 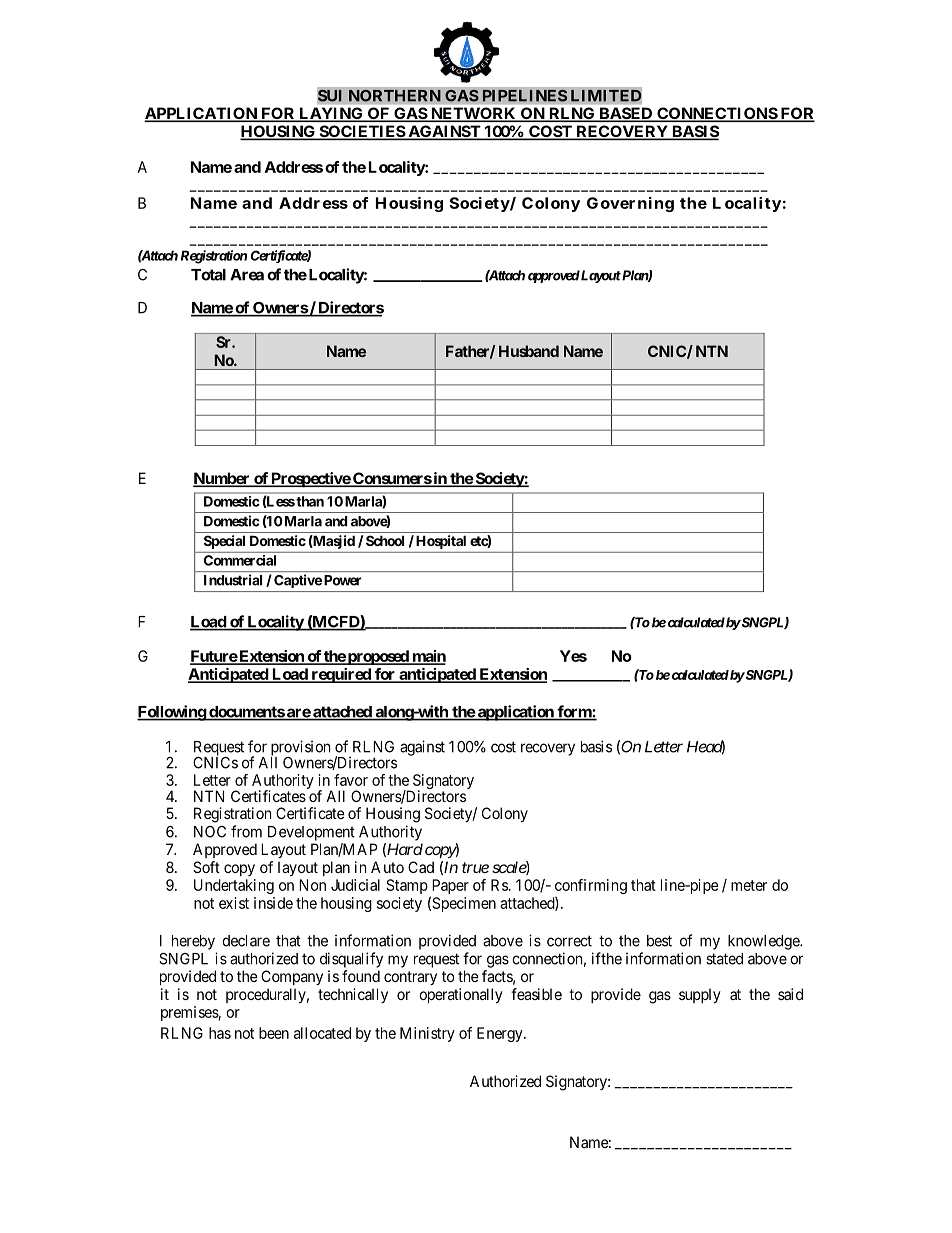 What do you see at coordinates (341, 675) in the document?
I see `required` at bounding box center [341, 675].
